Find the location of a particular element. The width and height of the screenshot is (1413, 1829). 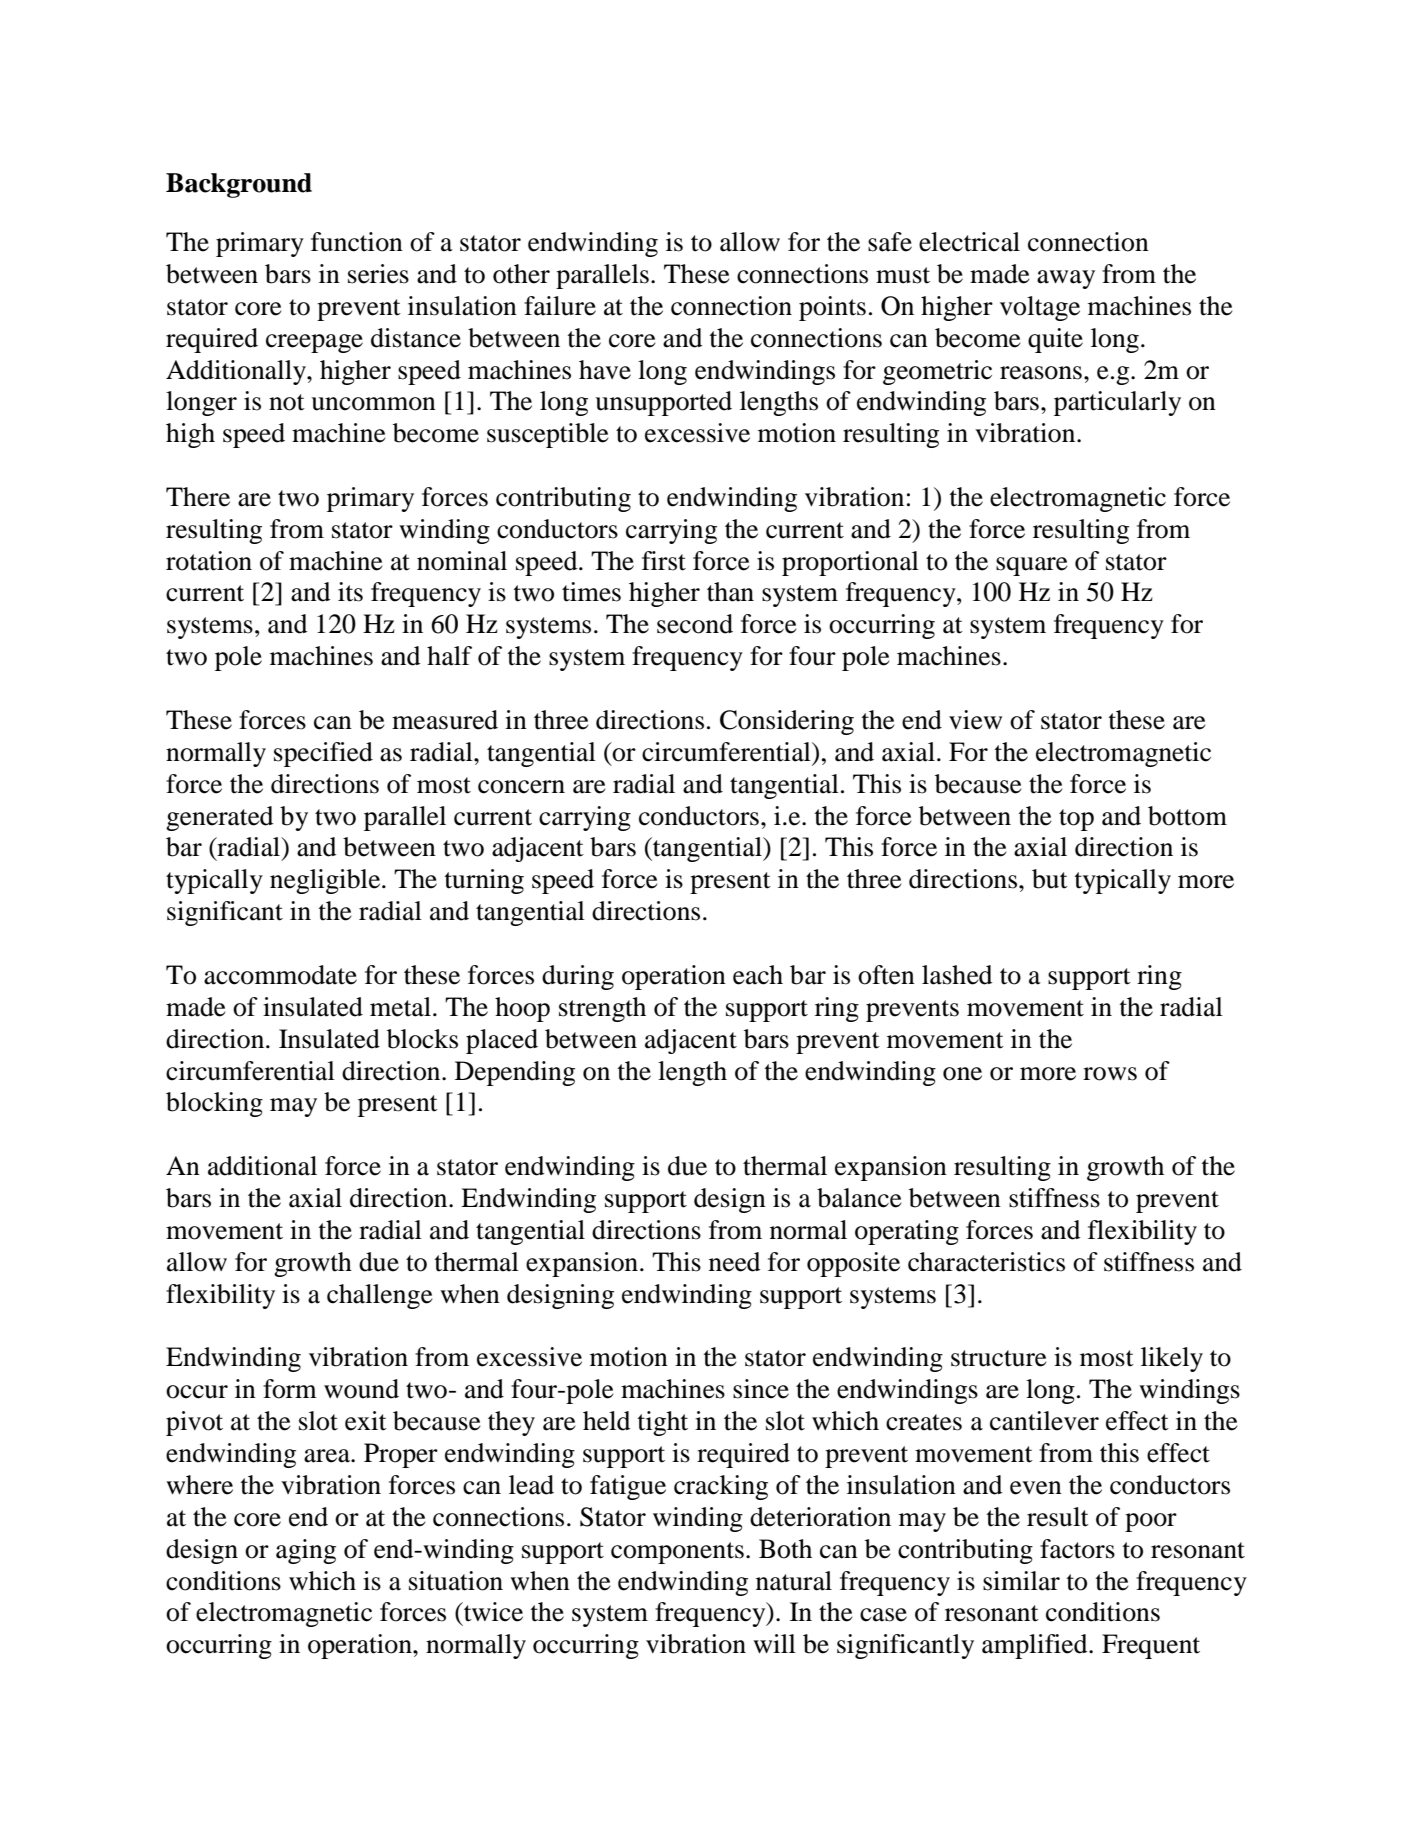

first is located at coordinates (664, 561).
